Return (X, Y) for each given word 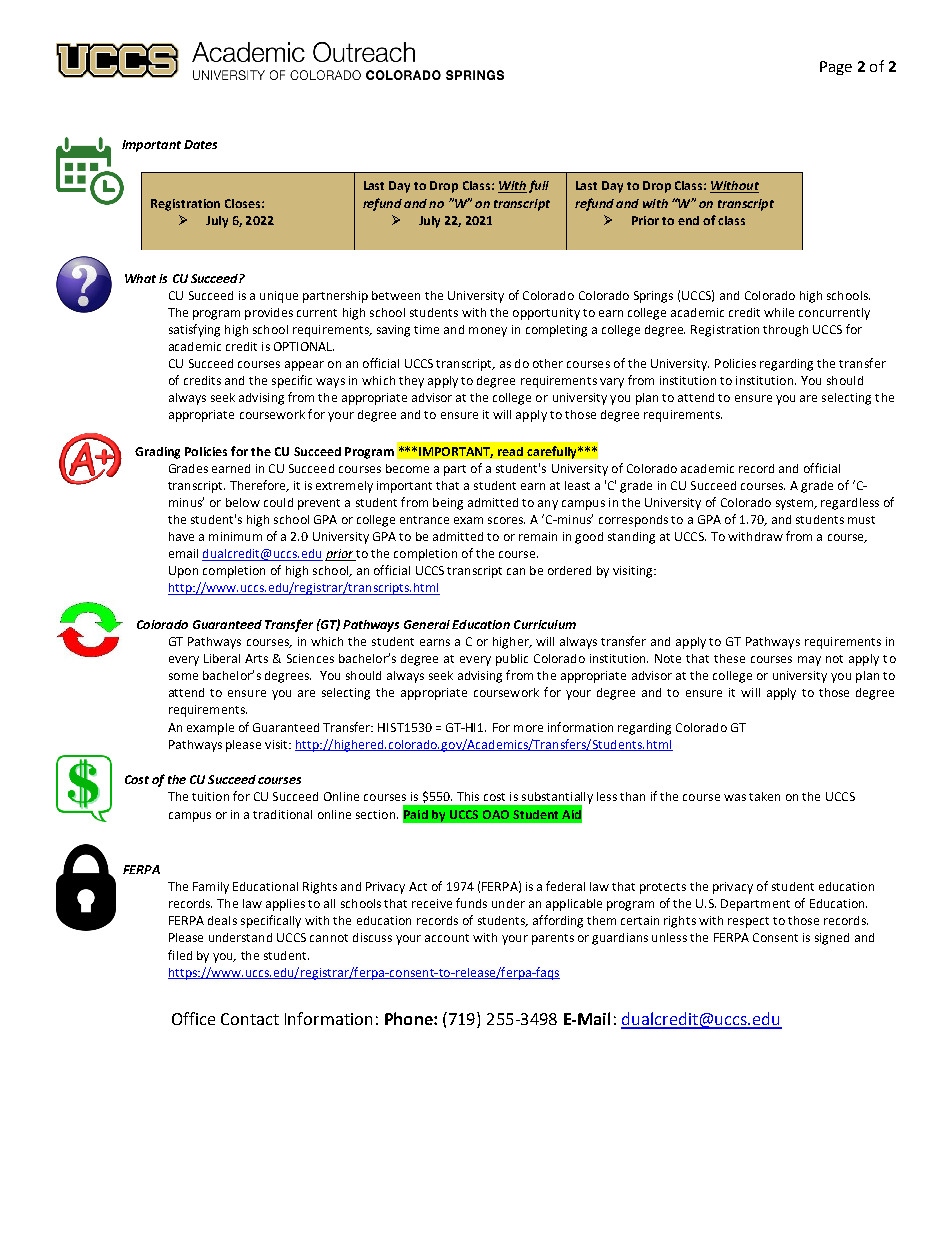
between (396, 295)
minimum (235, 536)
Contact (250, 1019)
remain (538, 536)
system (796, 504)
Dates (200, 144)
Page (836, 68)
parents (553, 939)
